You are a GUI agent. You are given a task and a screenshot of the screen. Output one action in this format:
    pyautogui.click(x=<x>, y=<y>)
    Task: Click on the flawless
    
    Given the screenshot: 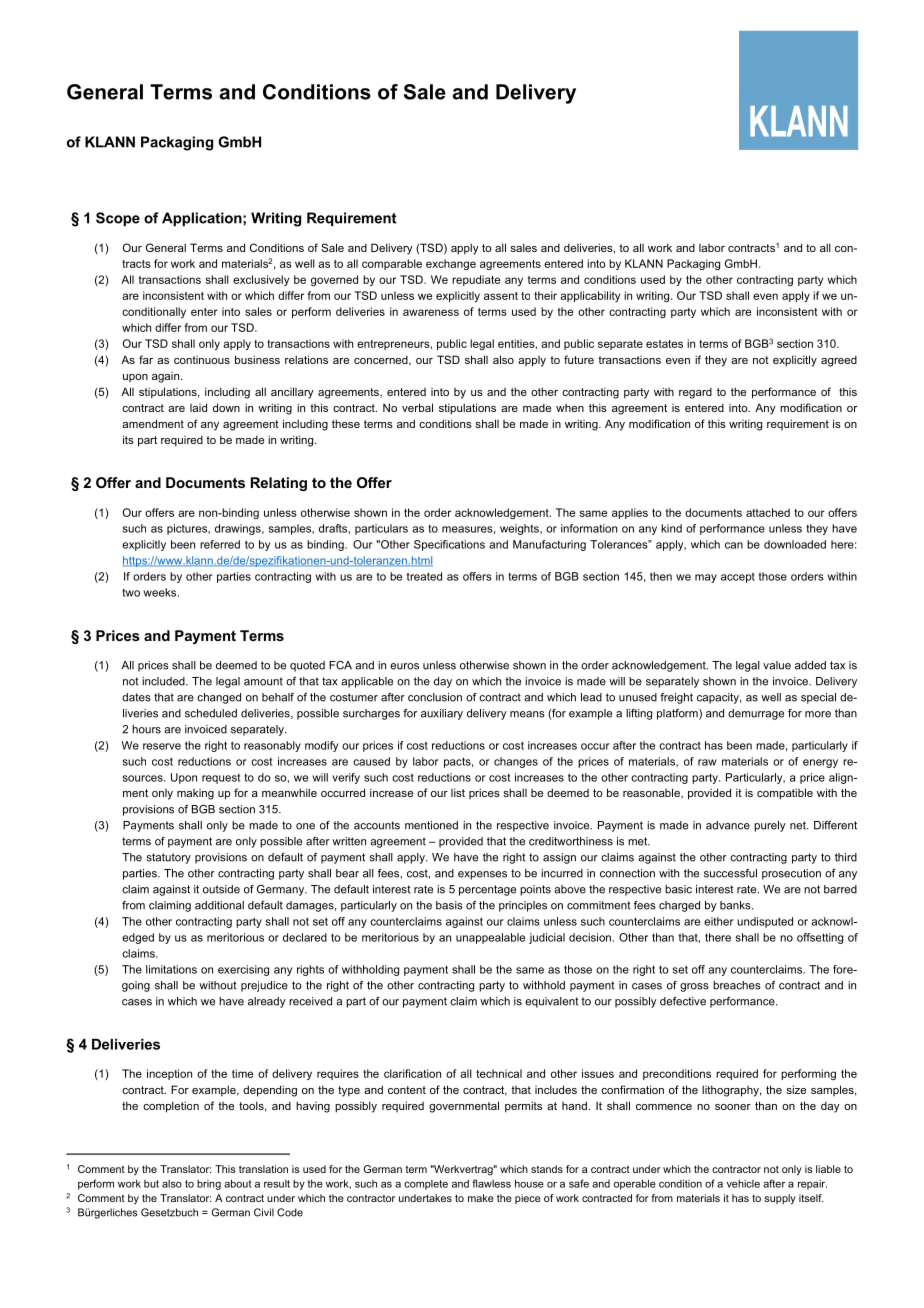 What is the action you would take?
    pyautogui.click(x=491, y=1183)
